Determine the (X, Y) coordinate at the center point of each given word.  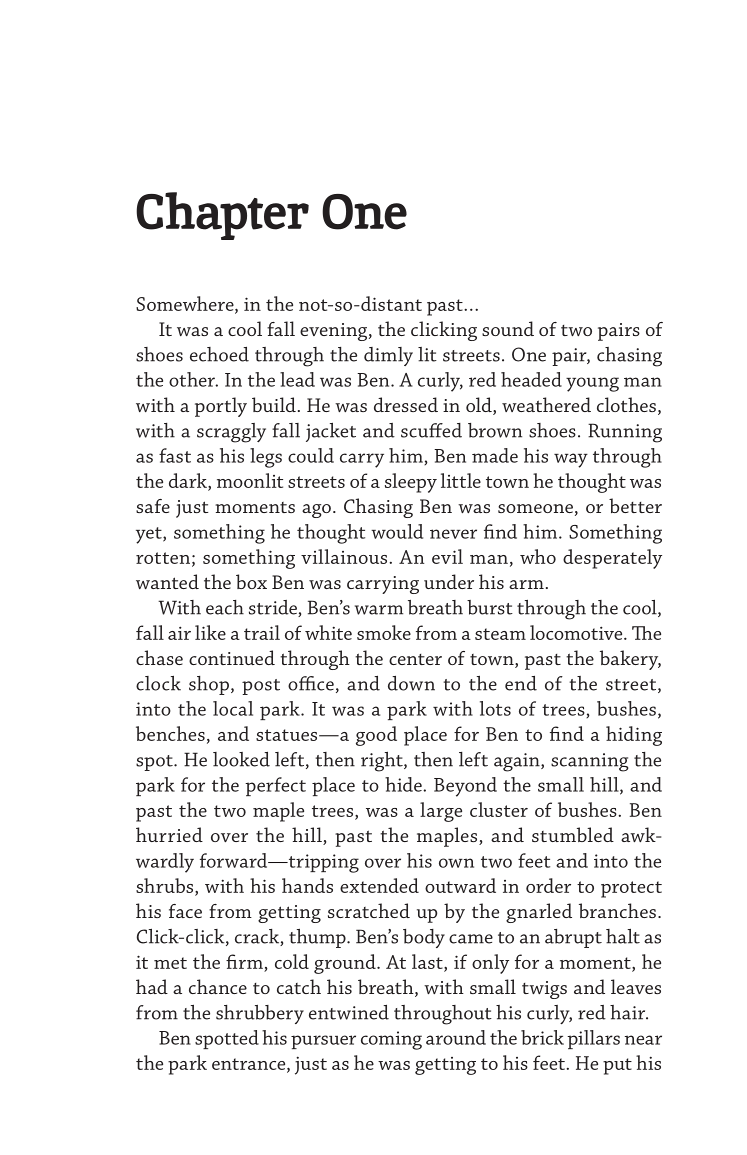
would (397, 531)
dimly (388, 356)
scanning (590, 762)
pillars (593, 1039)
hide (404, 784)
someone (535, 508)
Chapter (222, 216)
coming (391, 1040)
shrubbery (260, 1014)
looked (241, 759)
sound (508, 328)
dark (189, 481)
